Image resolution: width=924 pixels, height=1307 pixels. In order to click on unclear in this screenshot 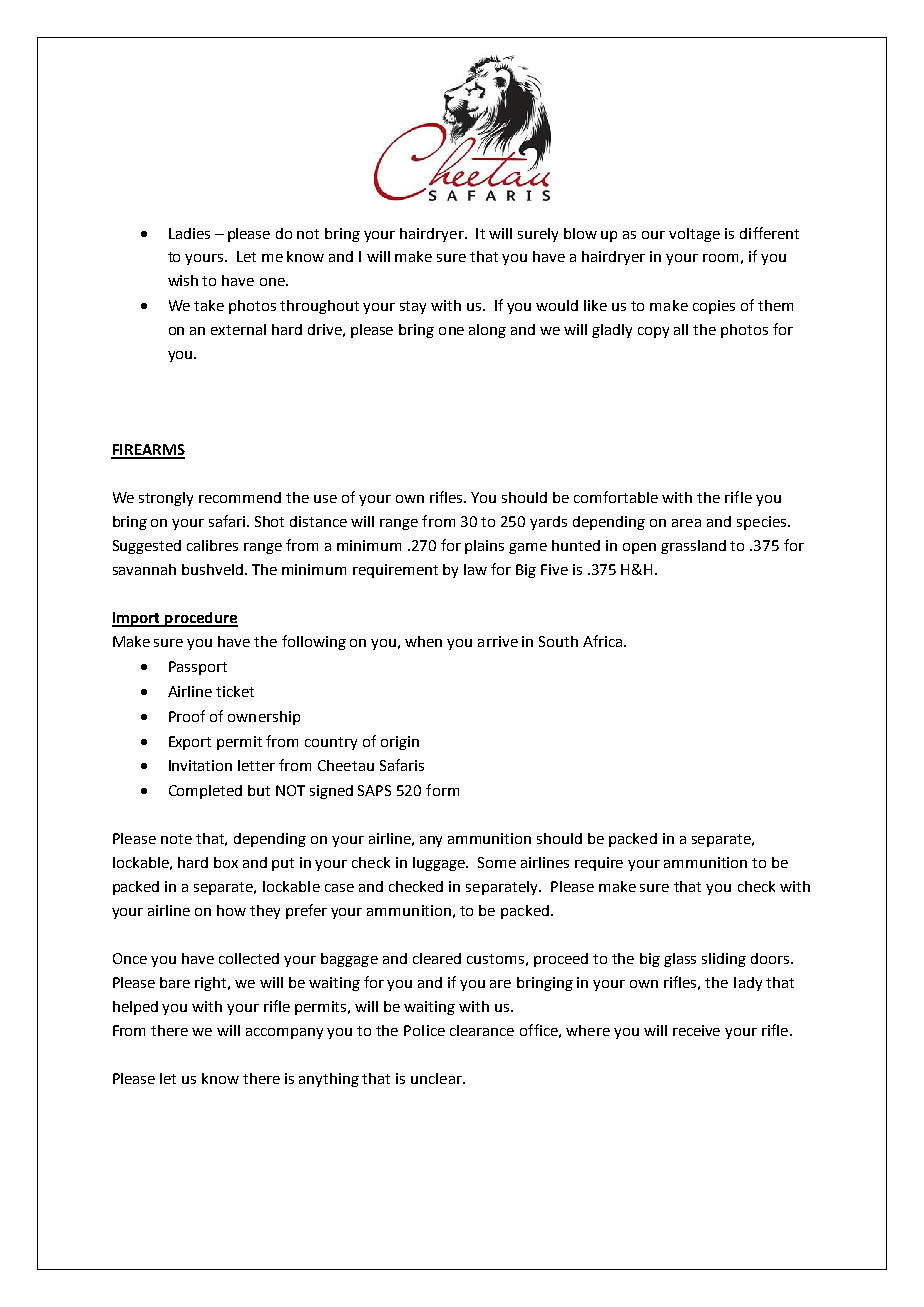, I will do `click(437, 1078)`.
